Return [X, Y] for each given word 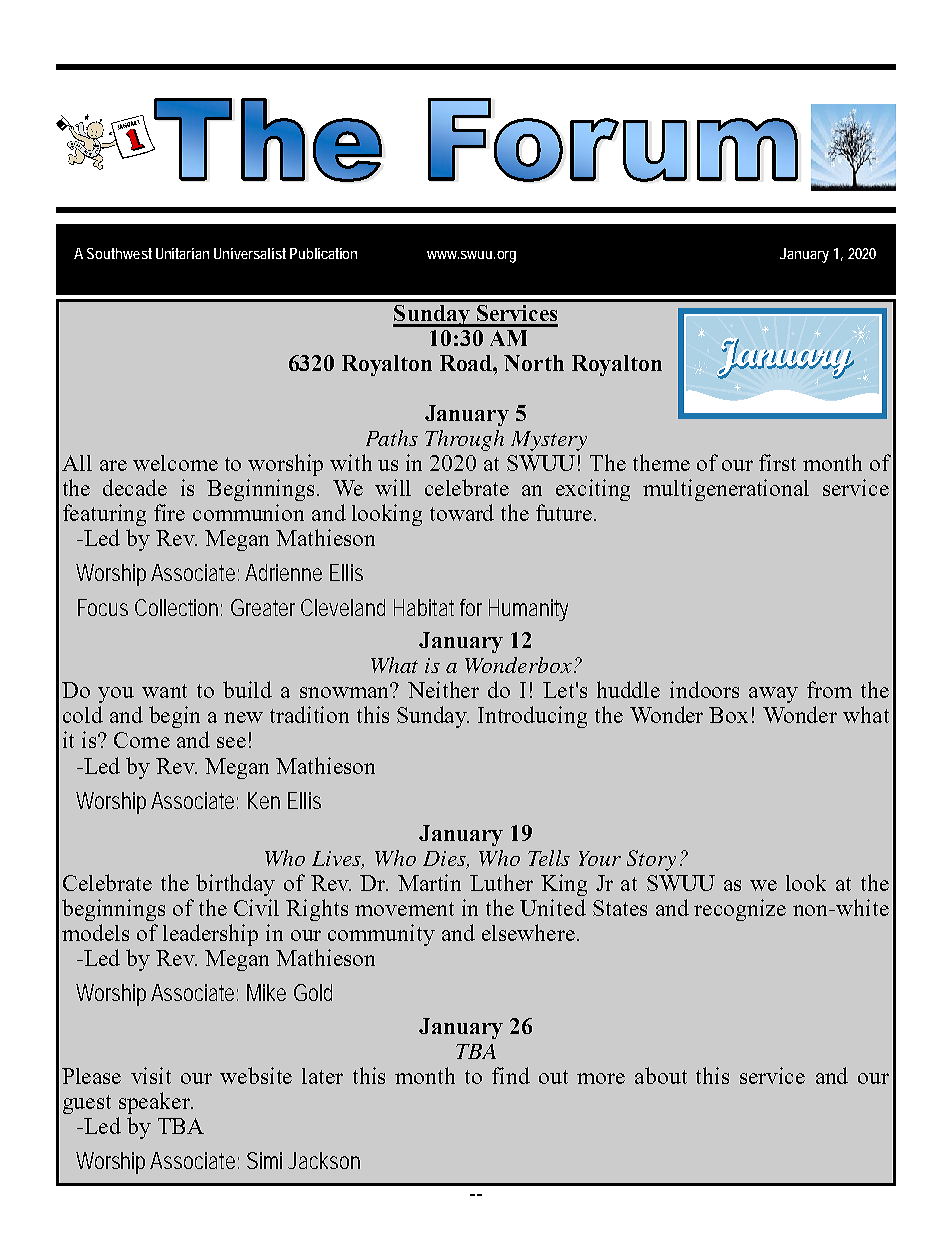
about [661, 1075]
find [511, 1075]
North [534, 363]
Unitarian [182, 253]
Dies [445, 860]
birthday [235, 885]
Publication [323, 253]
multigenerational [726, 490]
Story [651, 860]
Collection [178, 607]
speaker [156, 1103]
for [471, 607]
